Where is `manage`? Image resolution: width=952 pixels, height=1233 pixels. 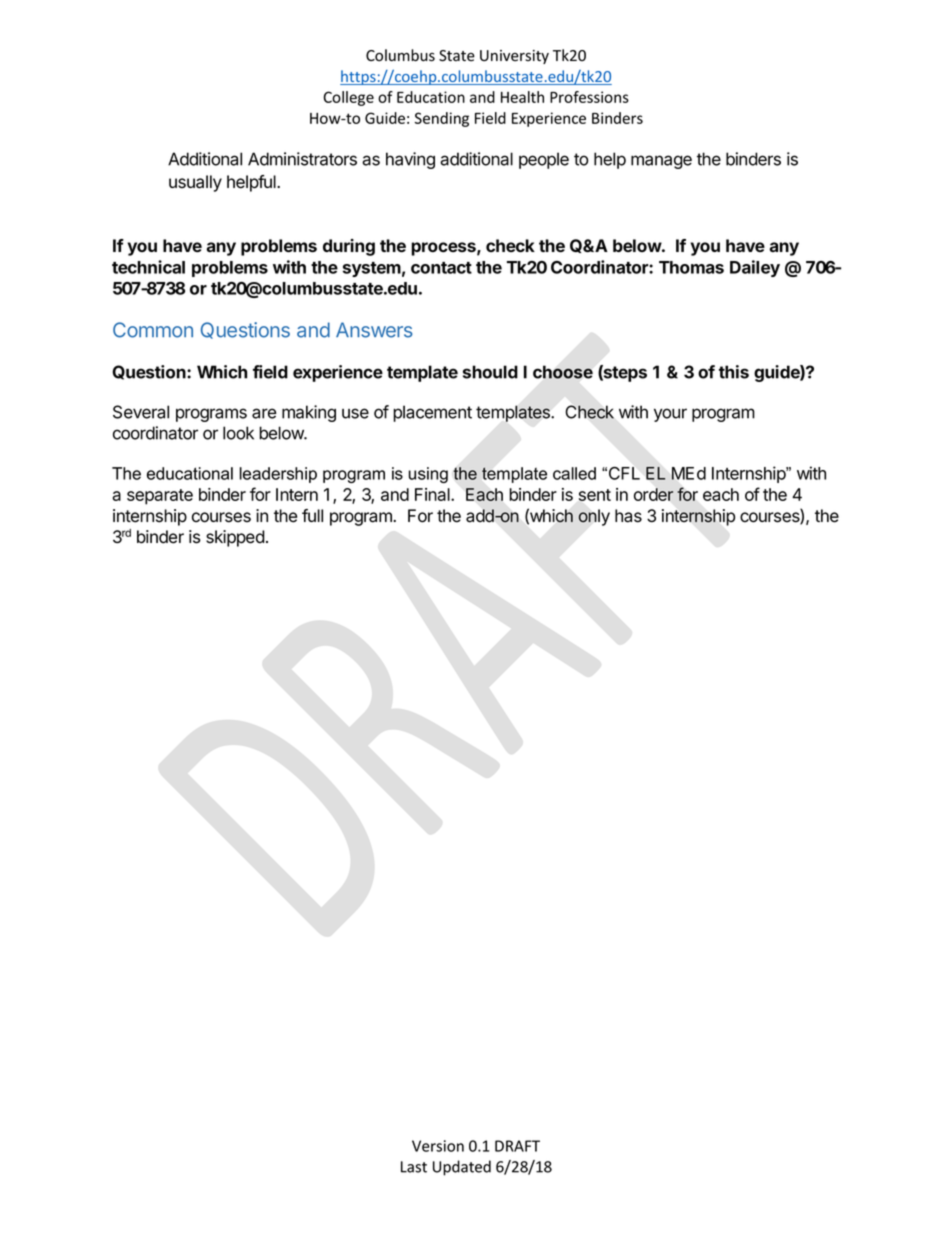
manage is located at coordinates (661, 162).
